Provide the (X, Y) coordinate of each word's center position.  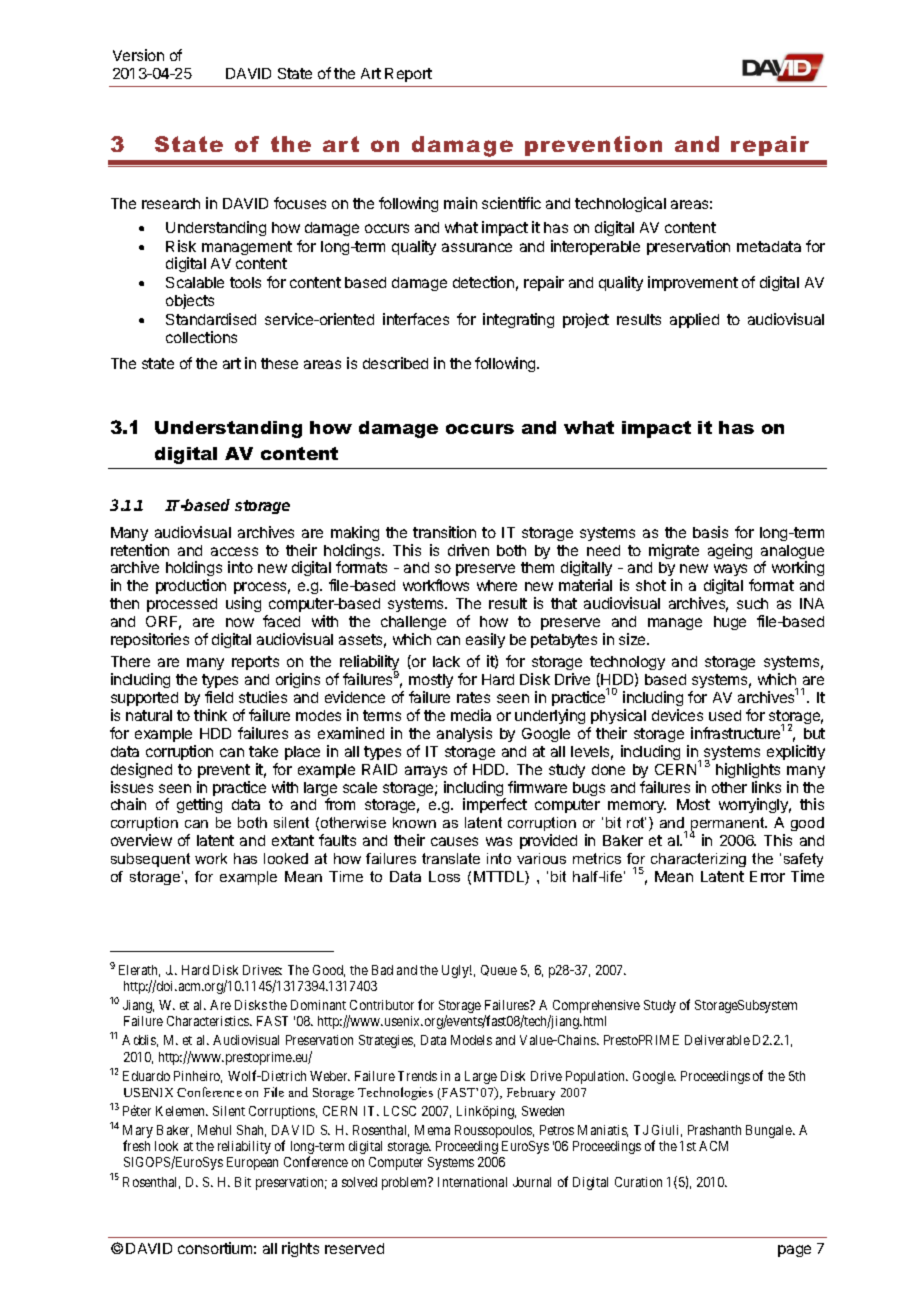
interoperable (595, 247)
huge (730, 623)
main (460, 203)
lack (446, 661)
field (219, 697)
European (252, 1163)
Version (138, 55)
